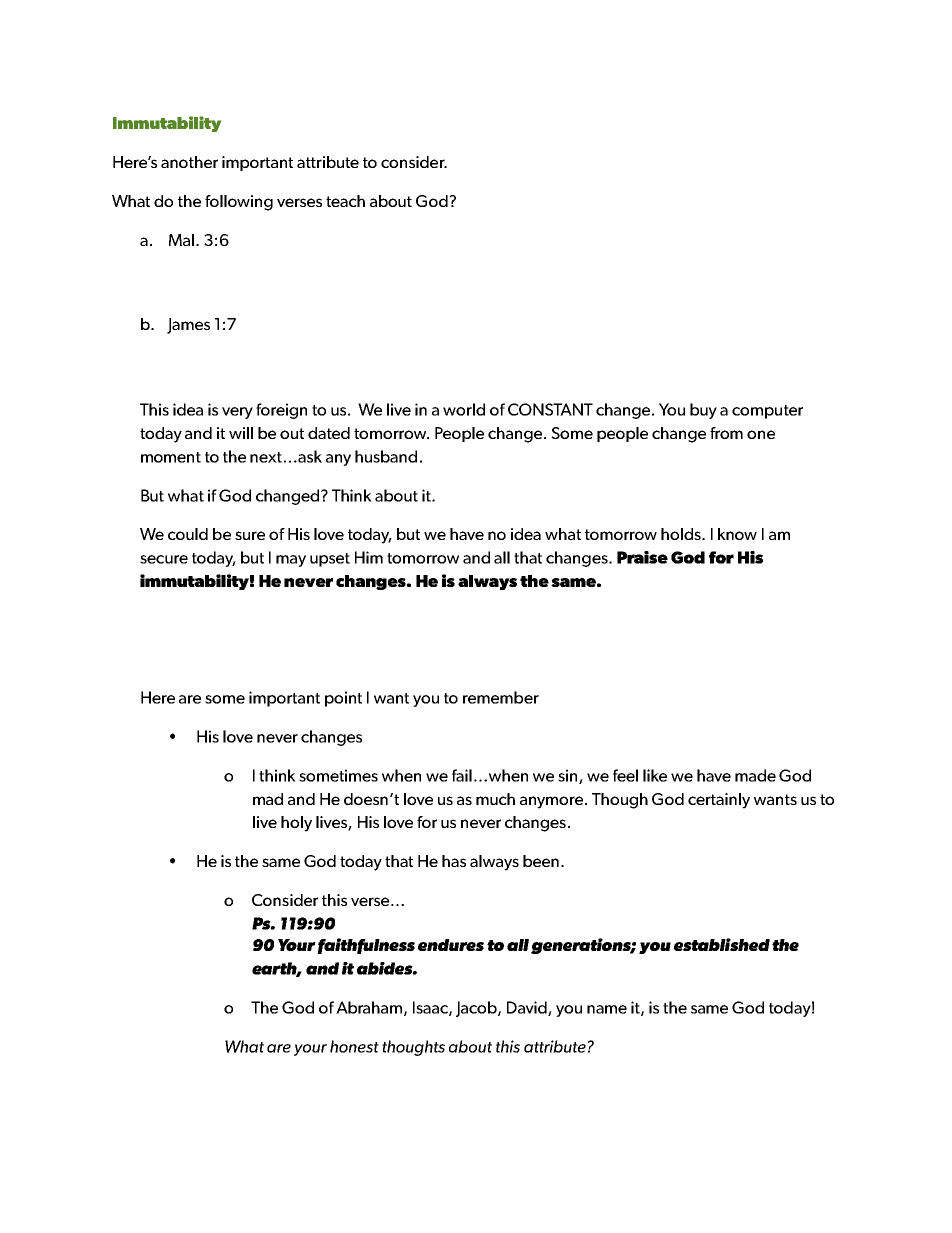 Image resolution: width=952 pixels, height=1233 pixels. Describe the element at coordinates (655, 775) in the screenshot. I see `like` at that location.
